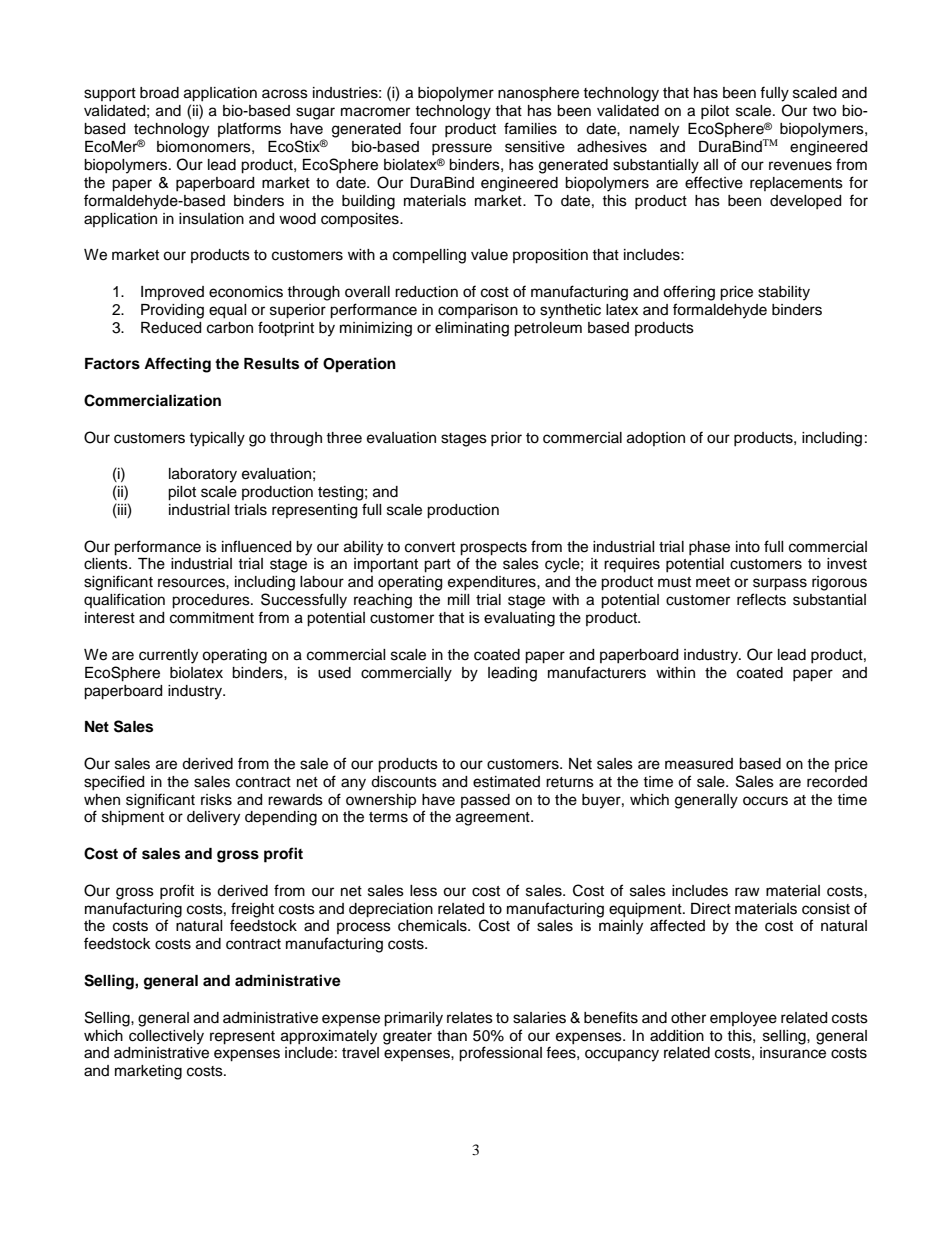 The width and height of the screenshot is (952, 1233). What do you see at coordinates (656, 439) in the screenshot?
I see `adoption` at bounding box center [656, 439].
